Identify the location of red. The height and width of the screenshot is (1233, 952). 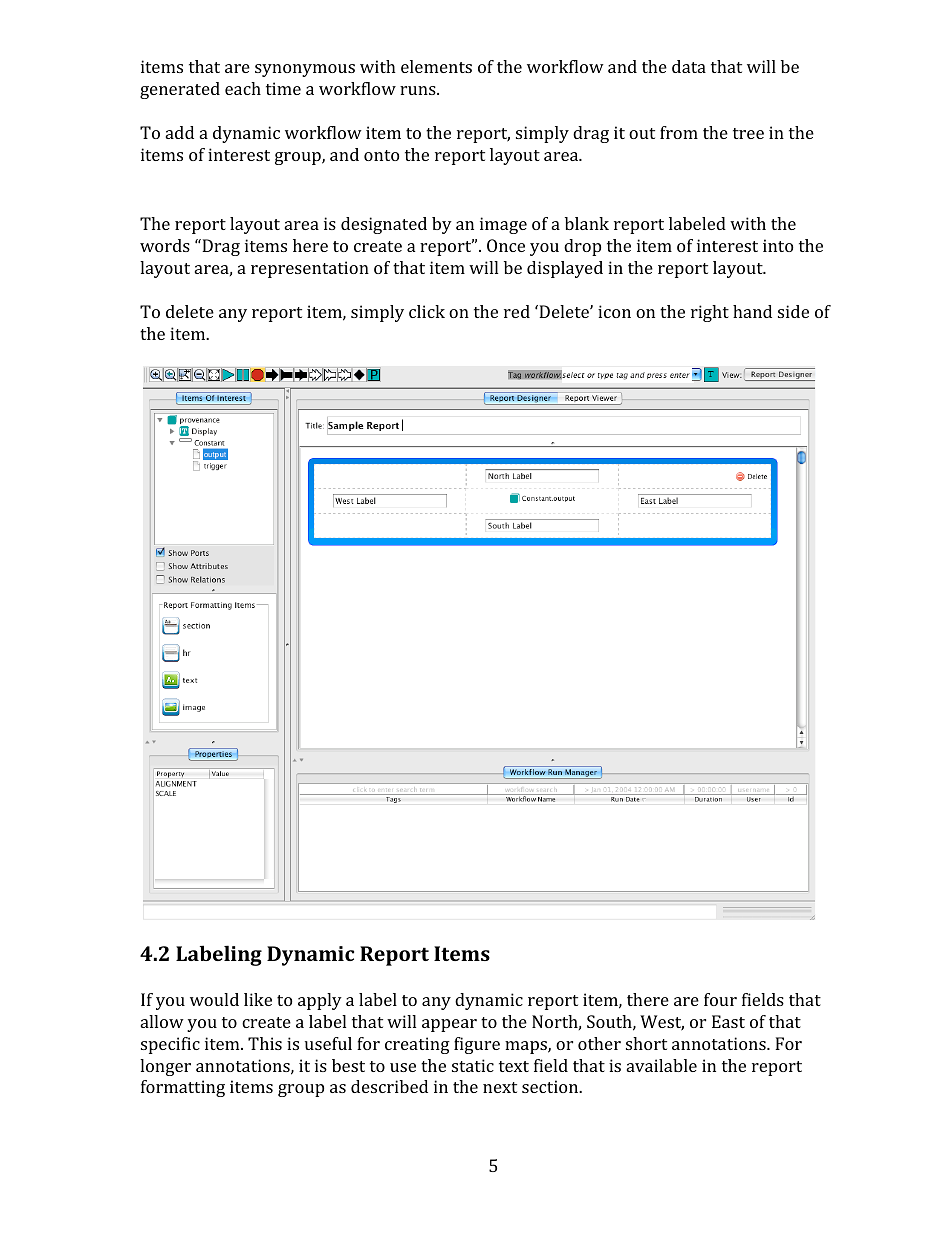
(517, 311).
